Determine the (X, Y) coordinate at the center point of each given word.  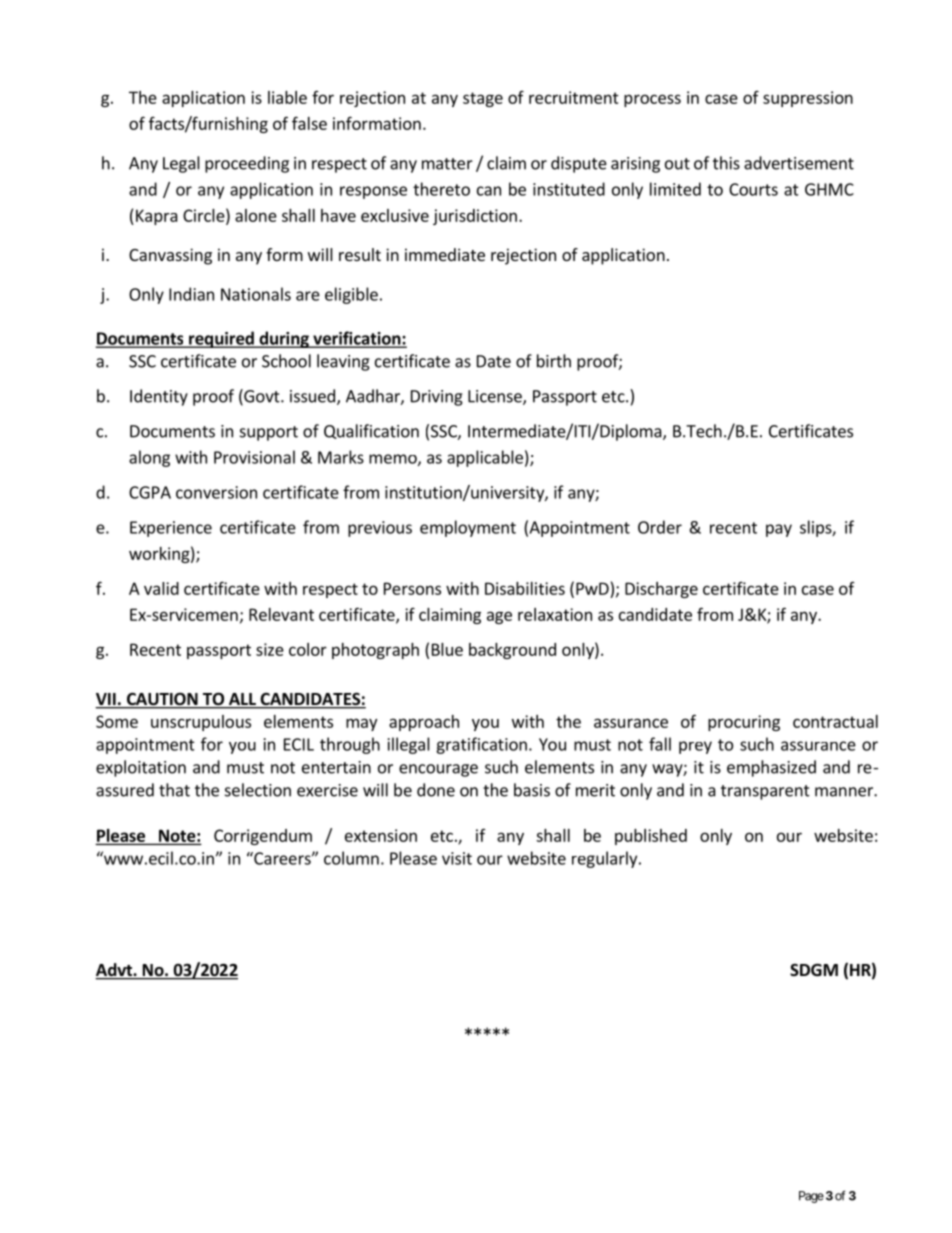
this (726, 163)
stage (483, 99)
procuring (744, 723)
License (496, 397)
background (512, 651)
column (351, 858)
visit (457, 858)
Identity (159, 397)
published (651, 837)
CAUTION (162, 700)
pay (779, 530)
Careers (282, 858)
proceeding (247, 164)
